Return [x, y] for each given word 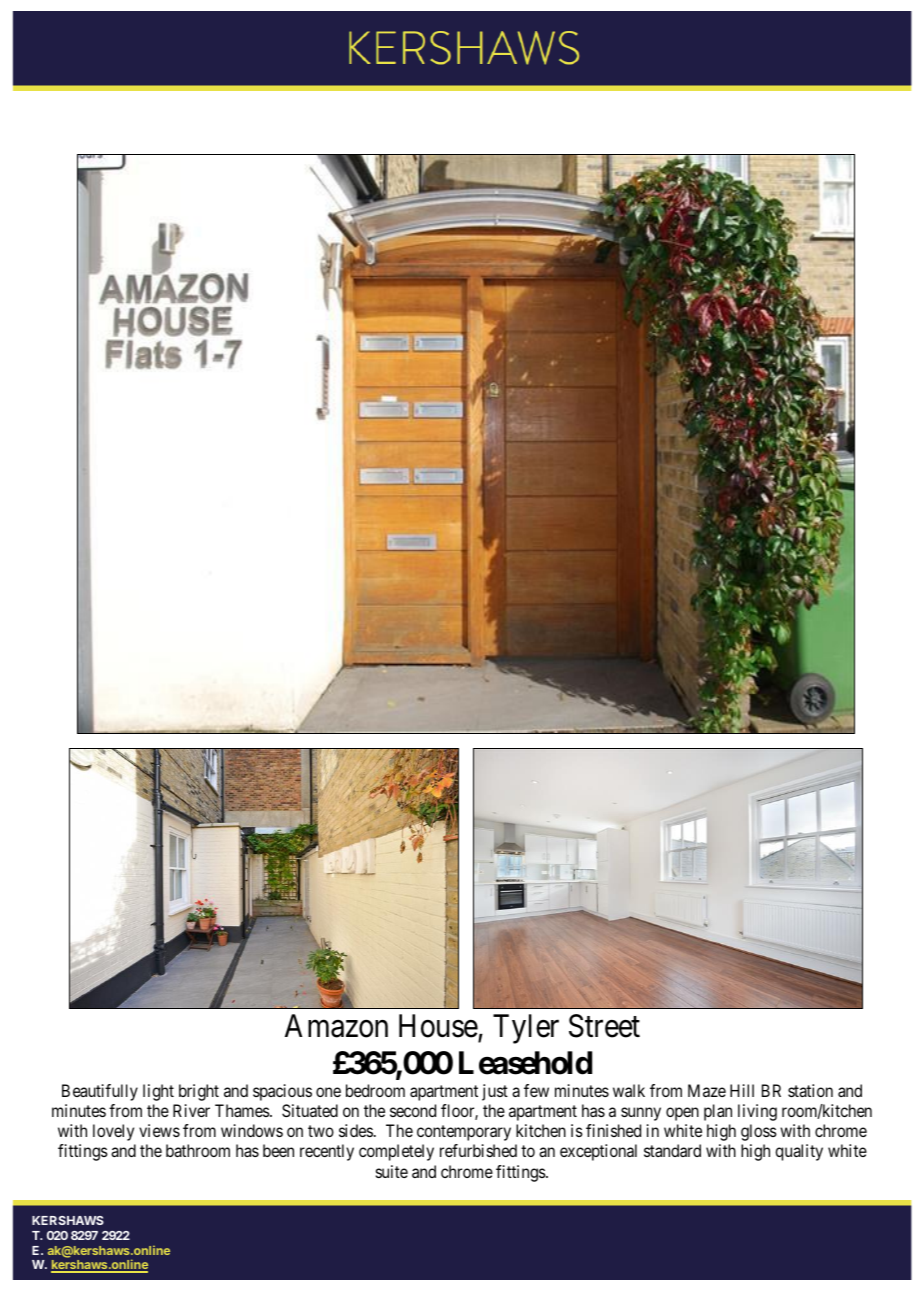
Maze [707, 1090]
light [158, 1092]
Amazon [336, 1026]
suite [392, 1171]
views [159, 1130]
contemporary [464, 1133]
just [495, 1092]
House [439, 1028]
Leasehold [525, 1063]
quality [799, 1152]
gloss [759, 1132]
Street [604, 1026]
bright [199, 1092]
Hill [742, 1090]
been [278, 1150]
